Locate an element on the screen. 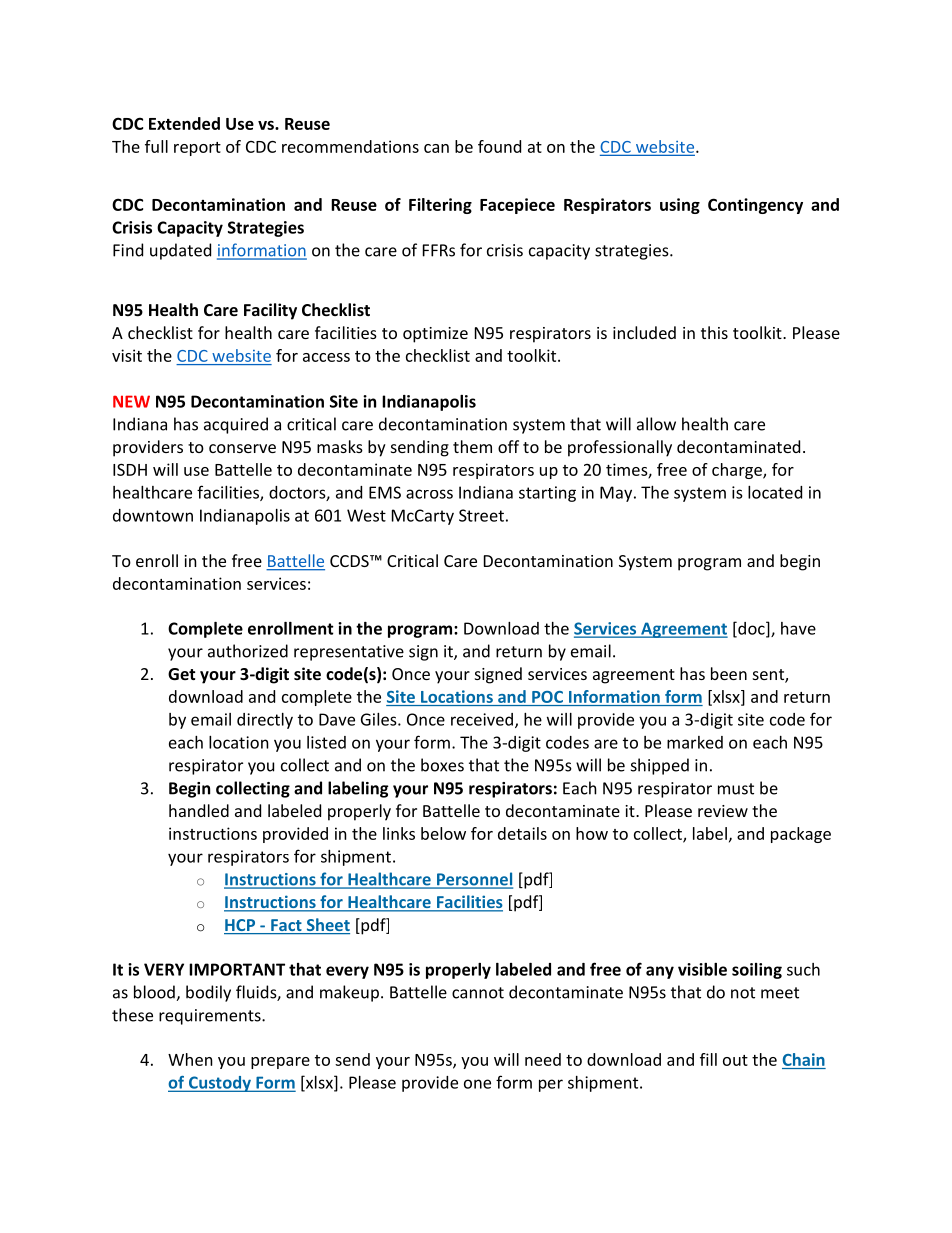 The image size is (952, 1233). found is located at coordinates (499, 146).
